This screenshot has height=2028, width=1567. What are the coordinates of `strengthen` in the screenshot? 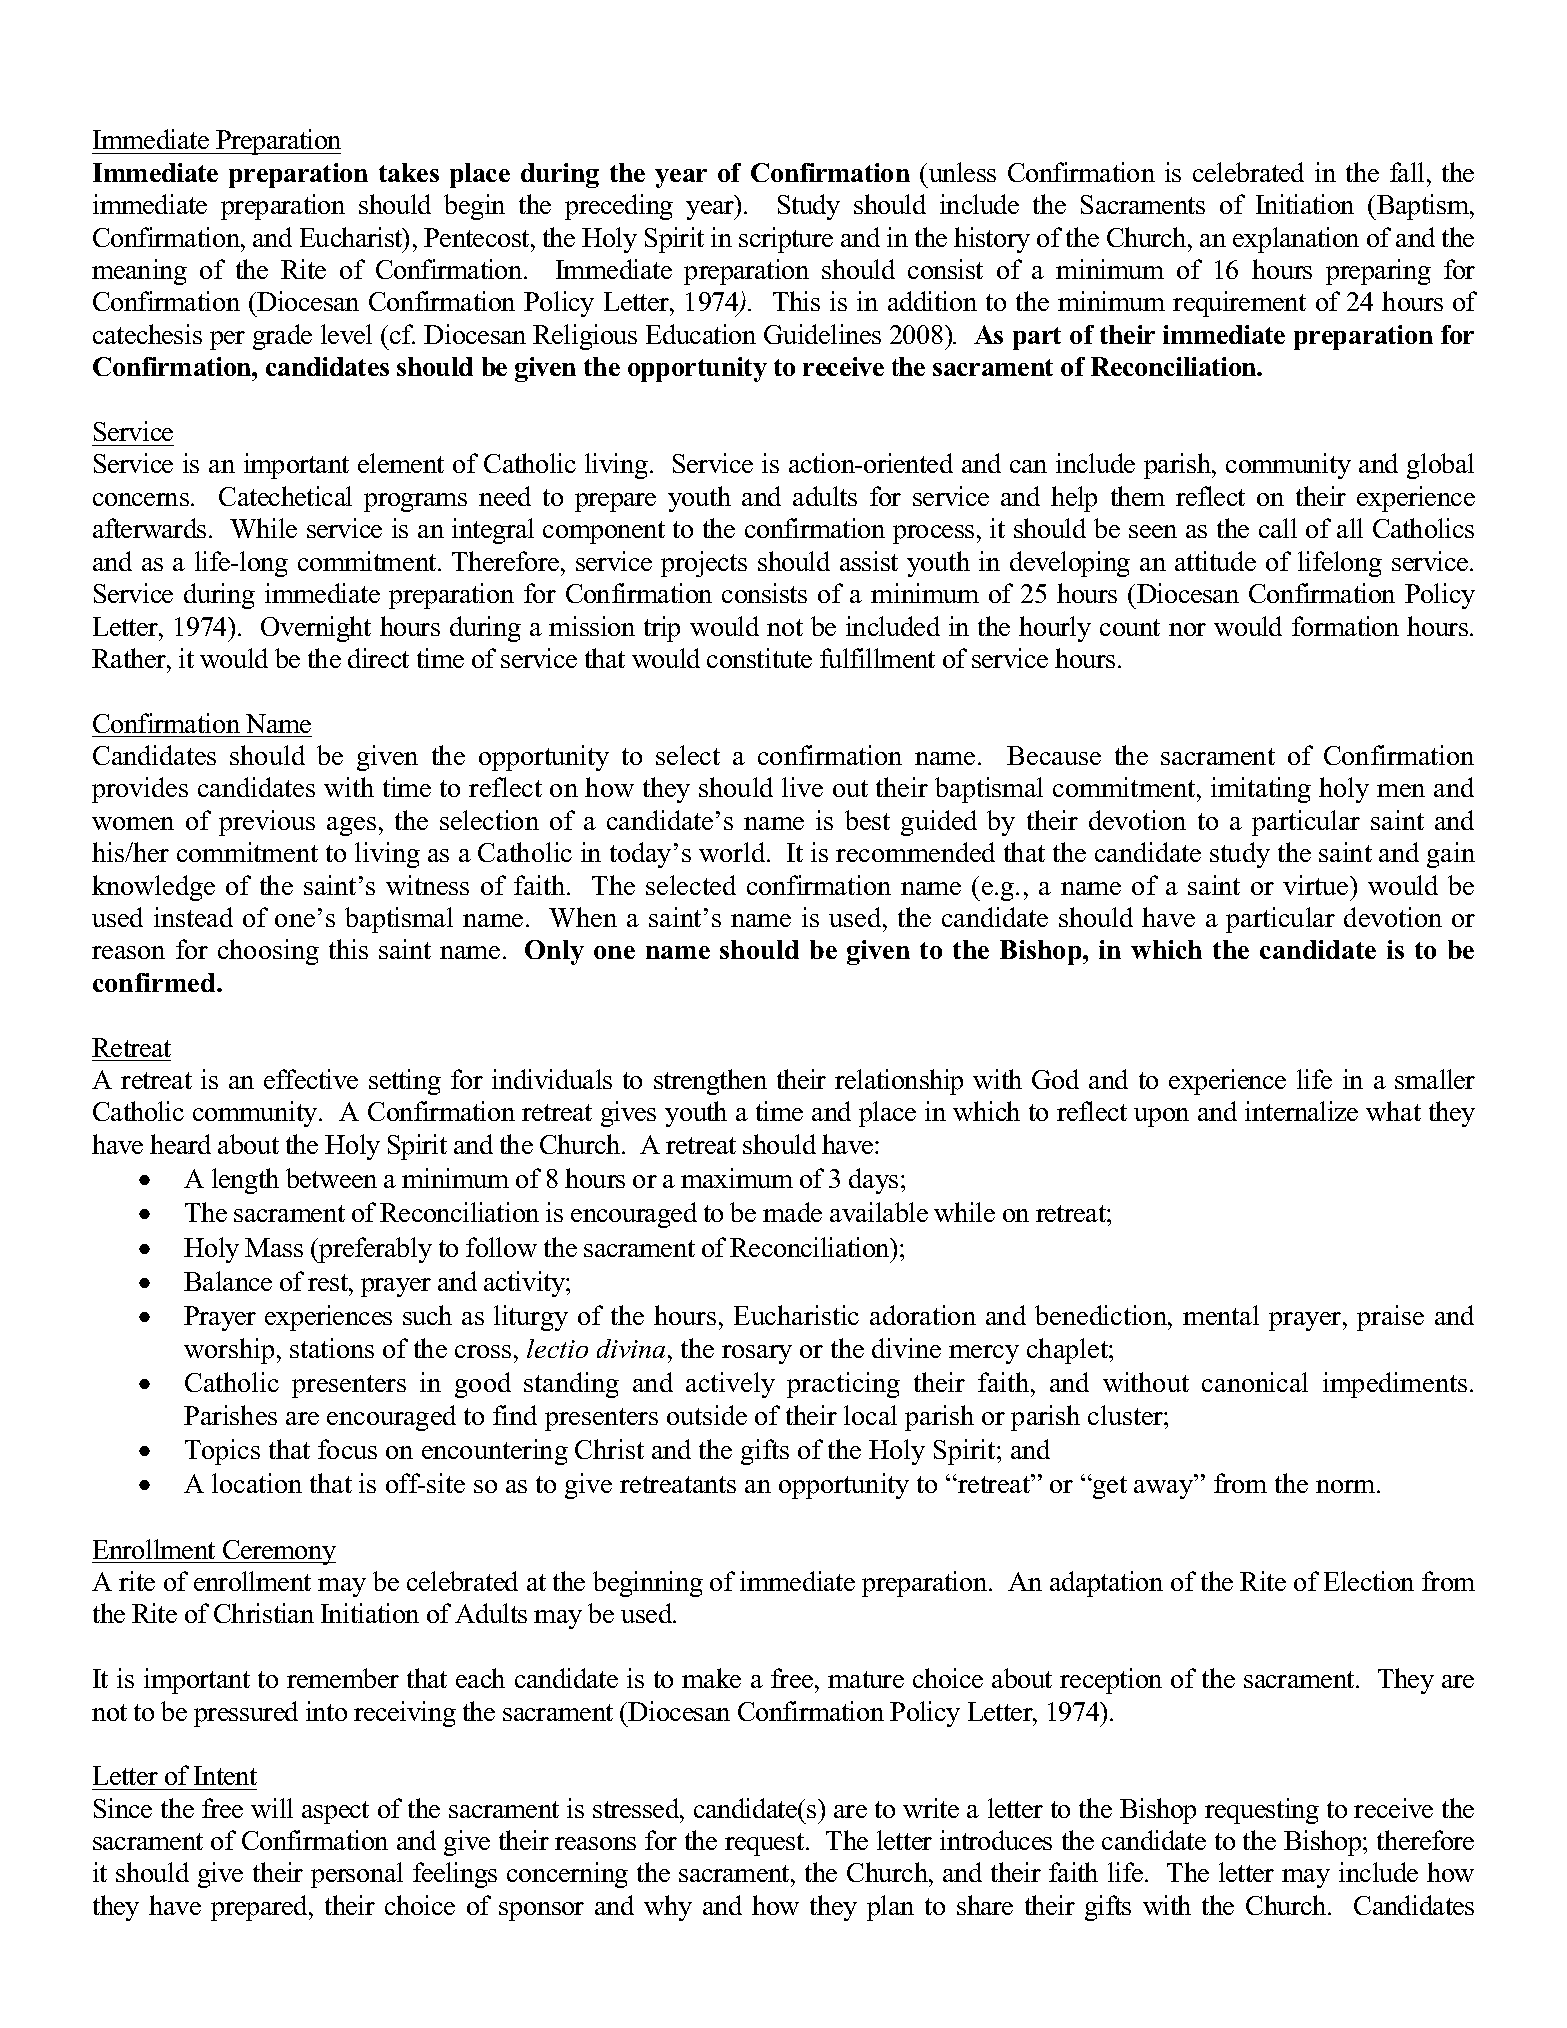 It's located at (710, 1082).
